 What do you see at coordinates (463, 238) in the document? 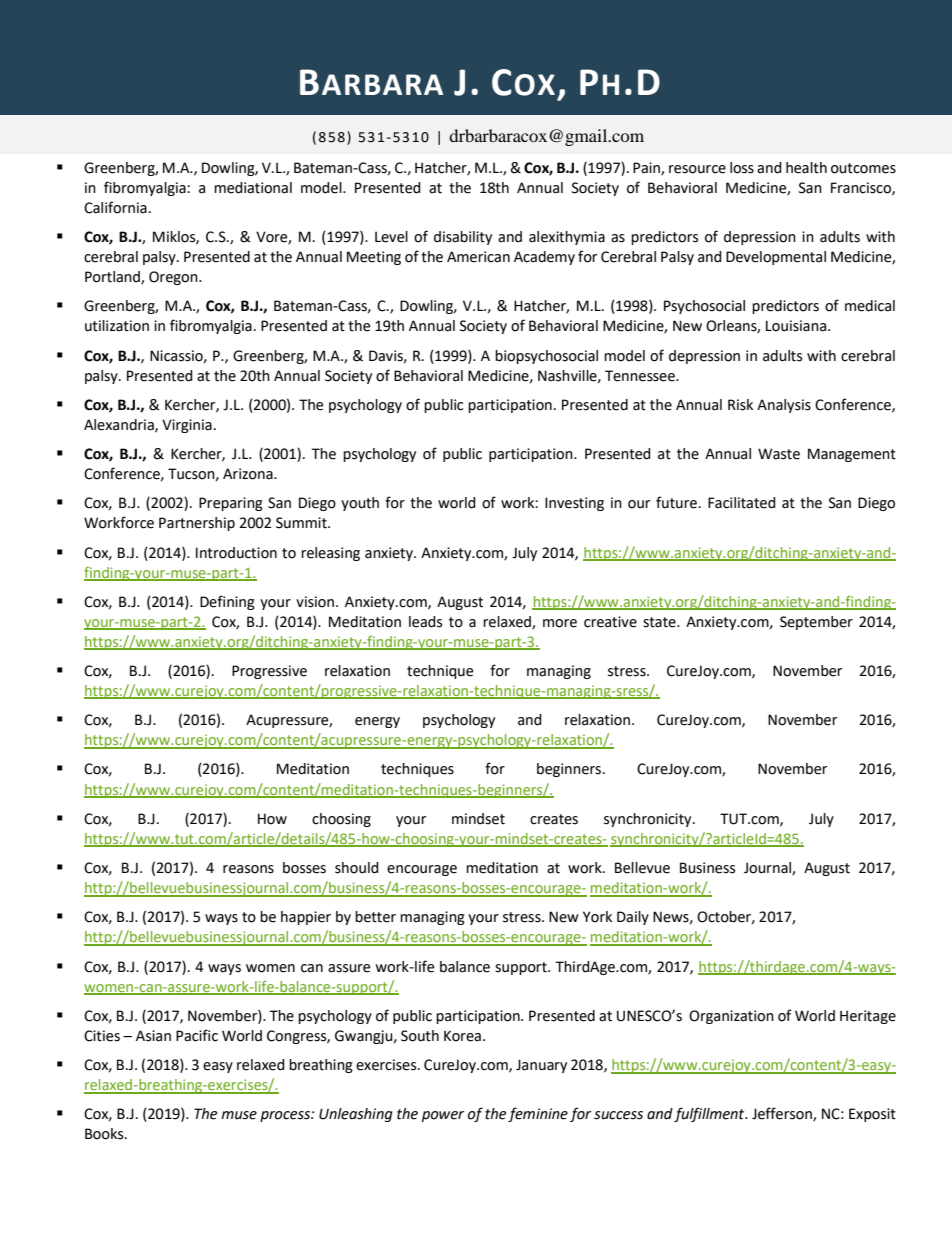
I see `disability` at bounding box center [463, 238].
